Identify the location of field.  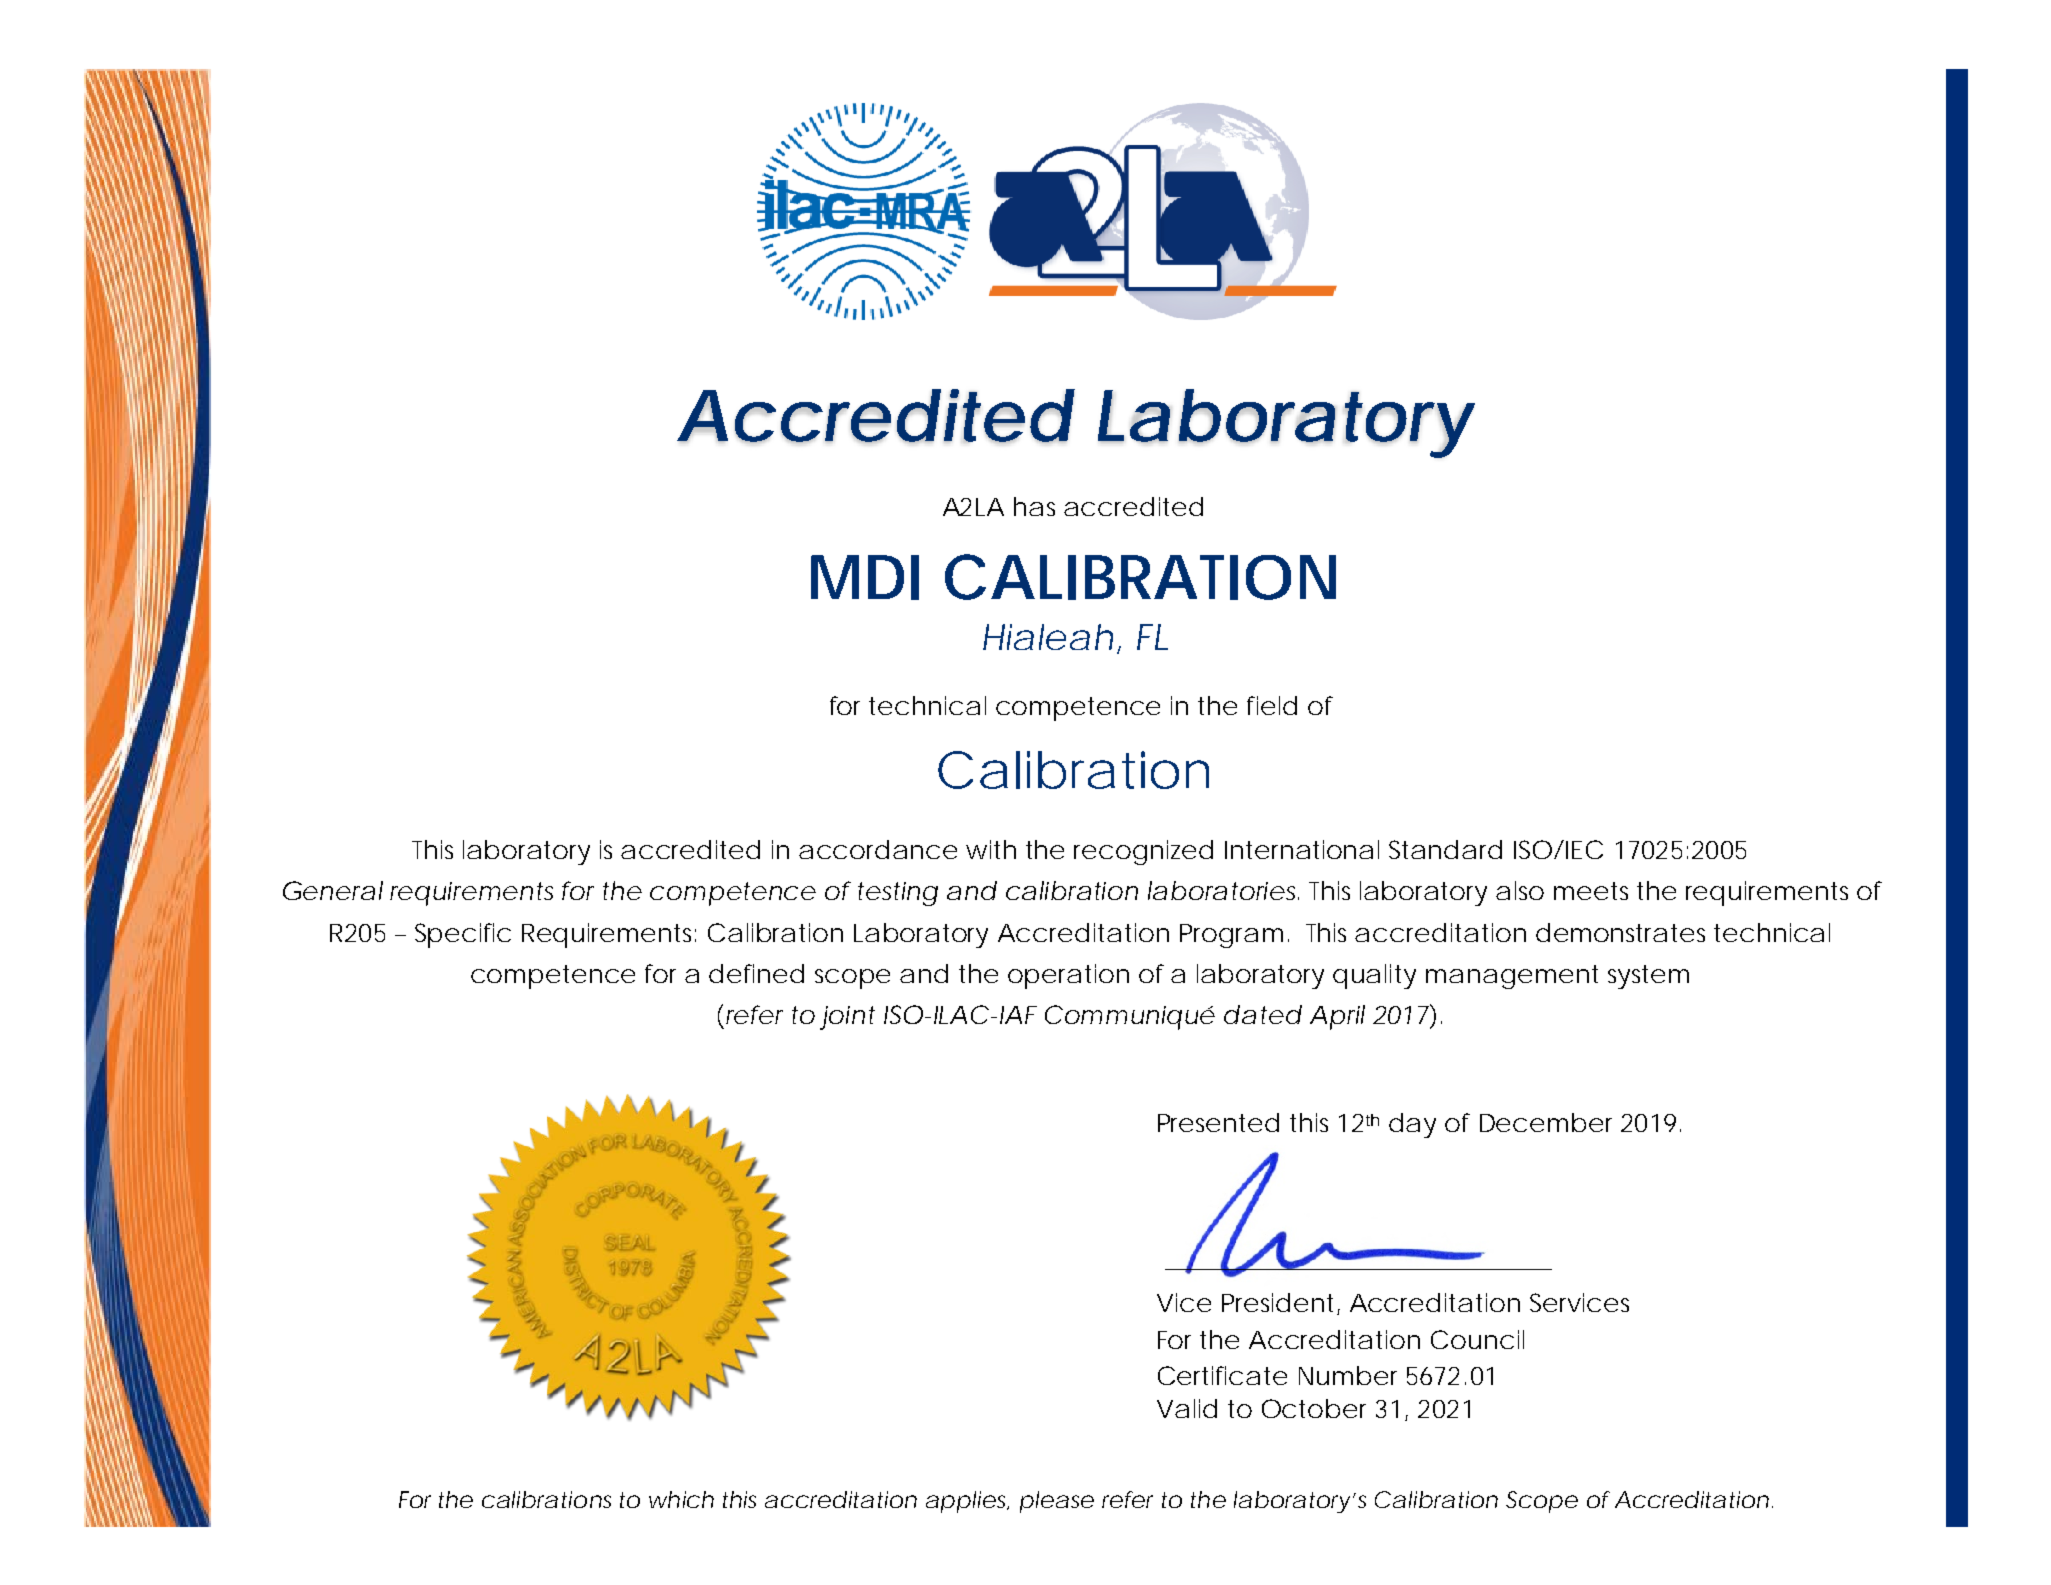
(1272, 705).
